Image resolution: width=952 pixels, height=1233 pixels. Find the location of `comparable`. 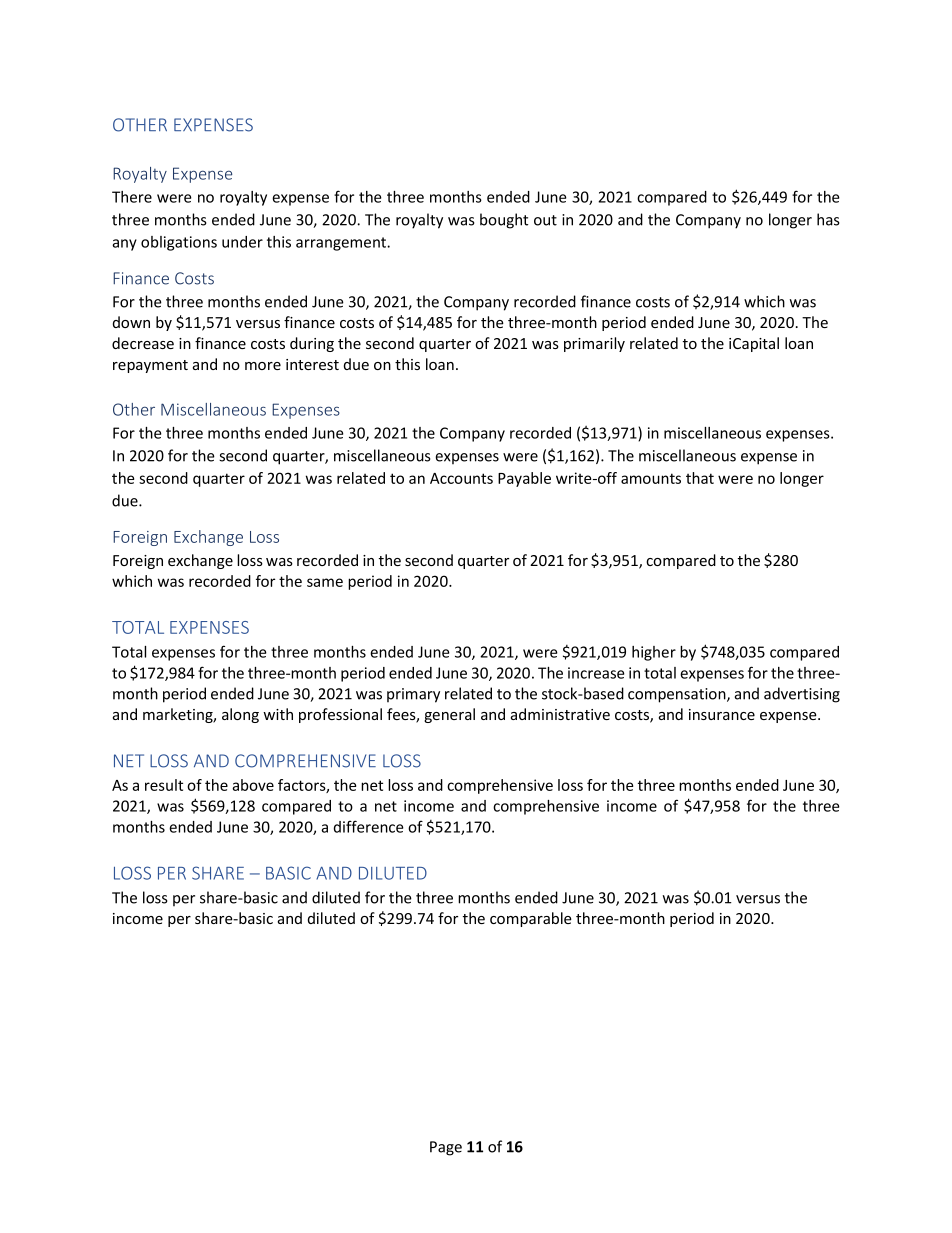

comparable is located at coordinates (531, 919).
